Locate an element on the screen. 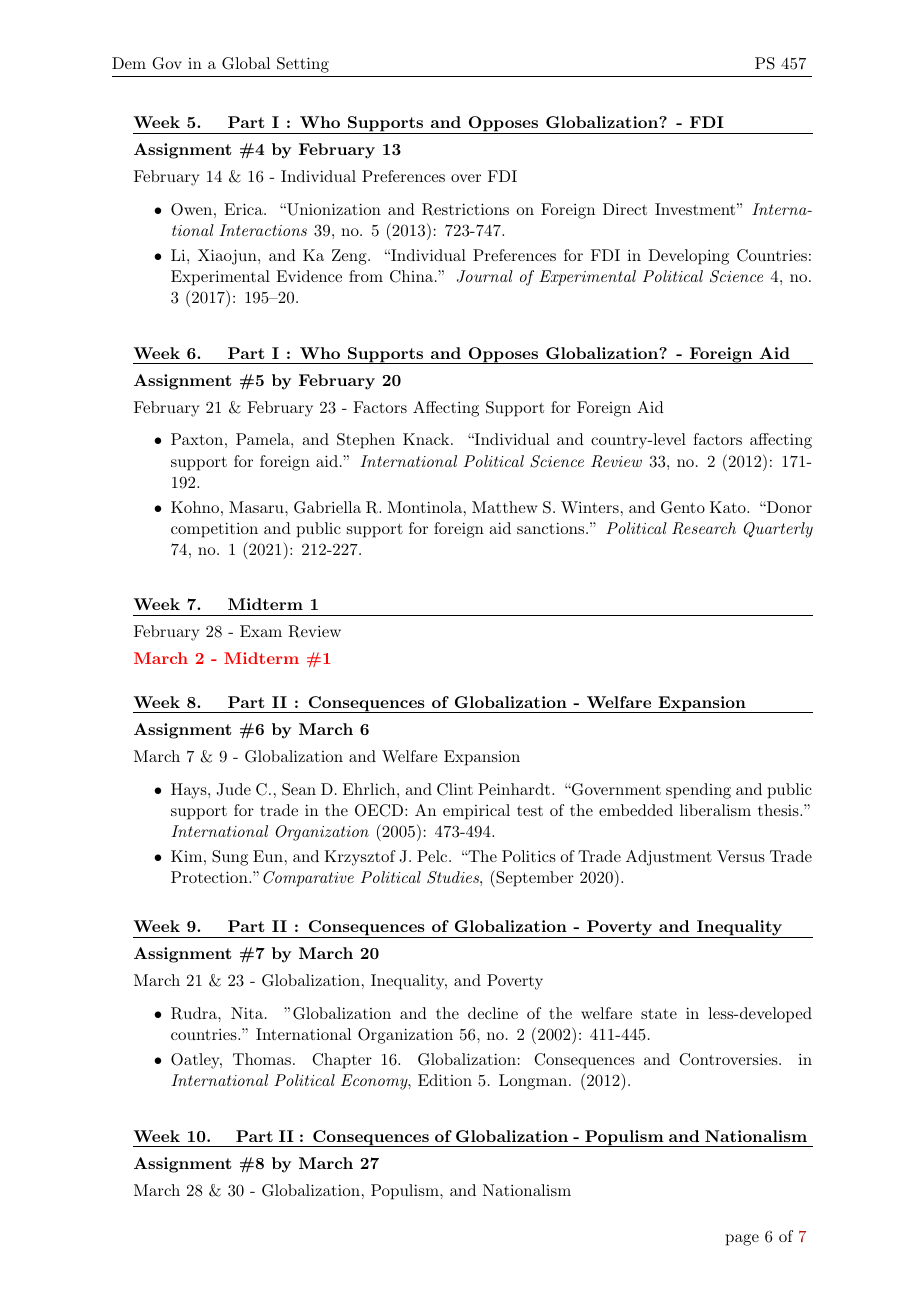 The width and height of the screenshot is (924, 1308). Exam is located at coordinates (261, 631).
